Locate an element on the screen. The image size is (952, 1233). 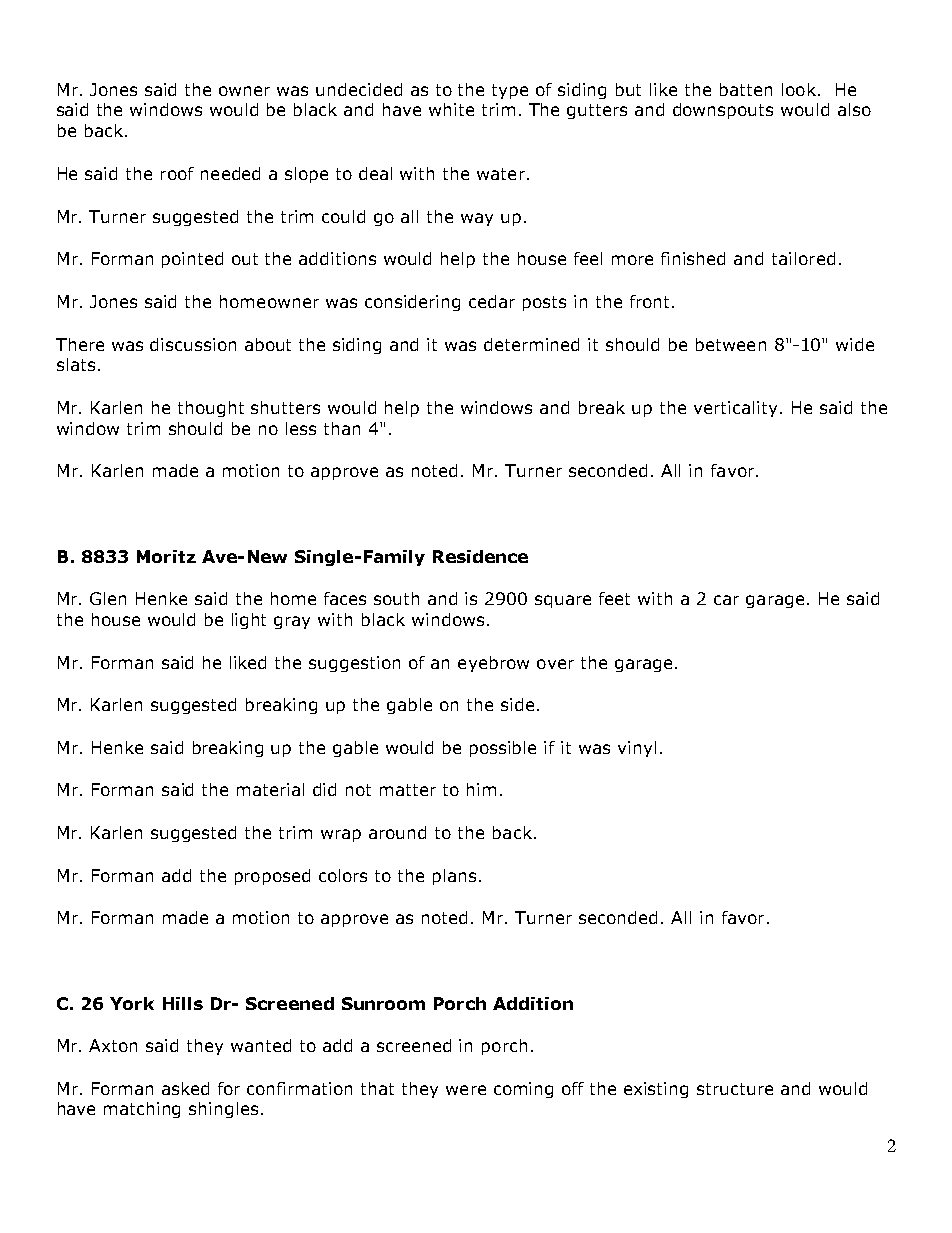
vinyl is located at coordinates (637, 749).
